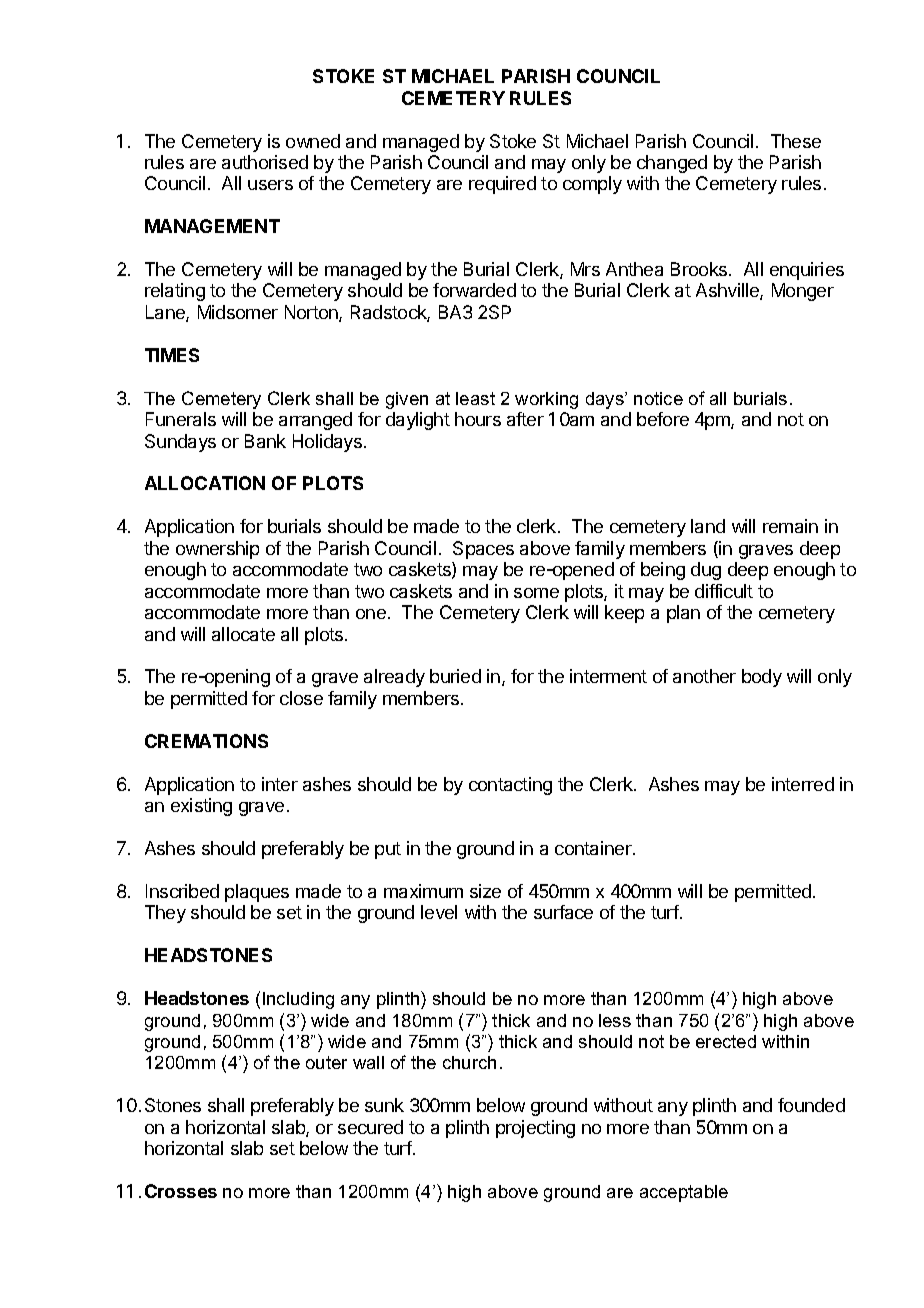 Image resolution: width=924 pixels, height=1308 pixels. Describe the element at coordinates (265, 162) in the screenshot. I see `authorised` at that location.
